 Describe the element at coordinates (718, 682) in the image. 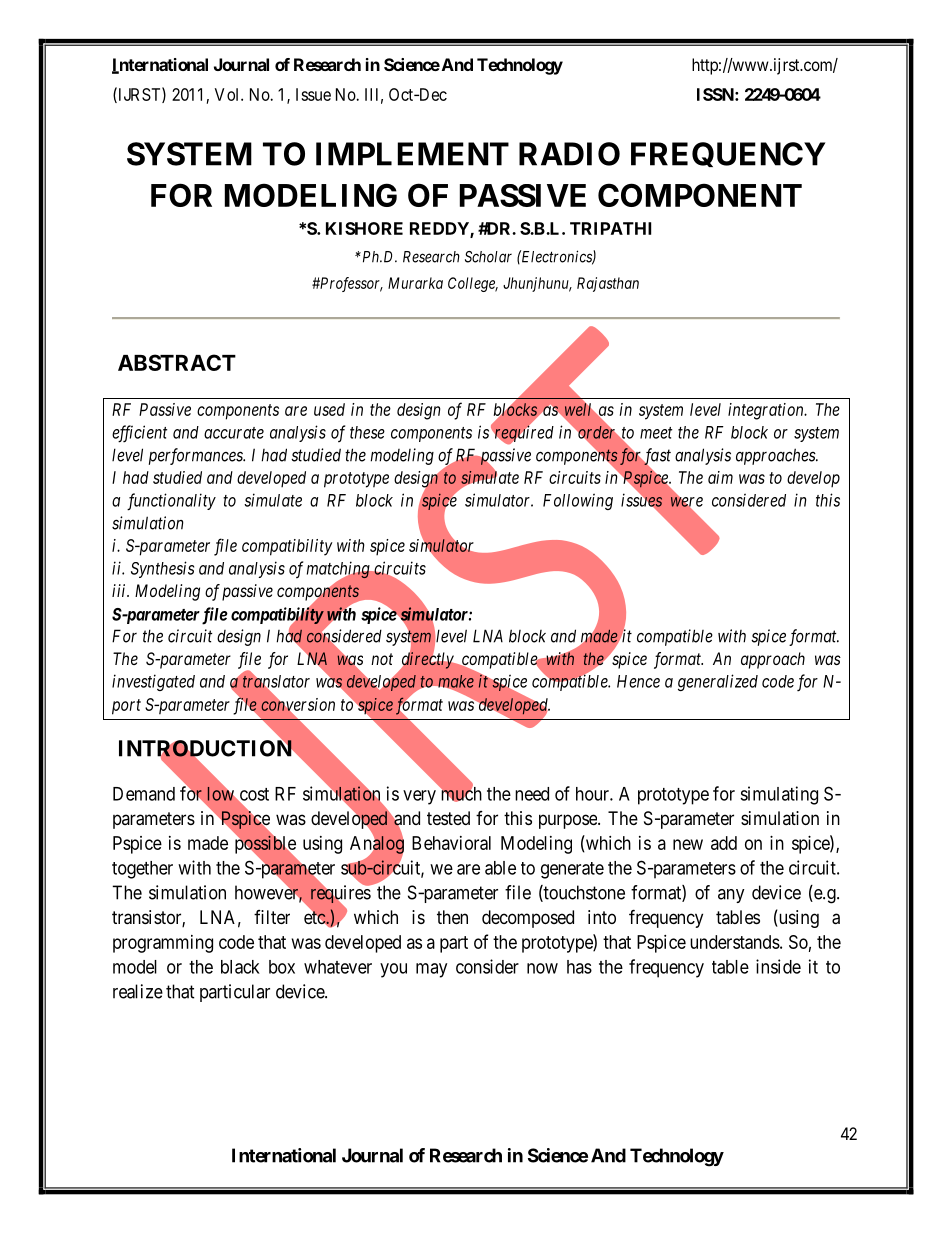

I see `generalized` at that location.
